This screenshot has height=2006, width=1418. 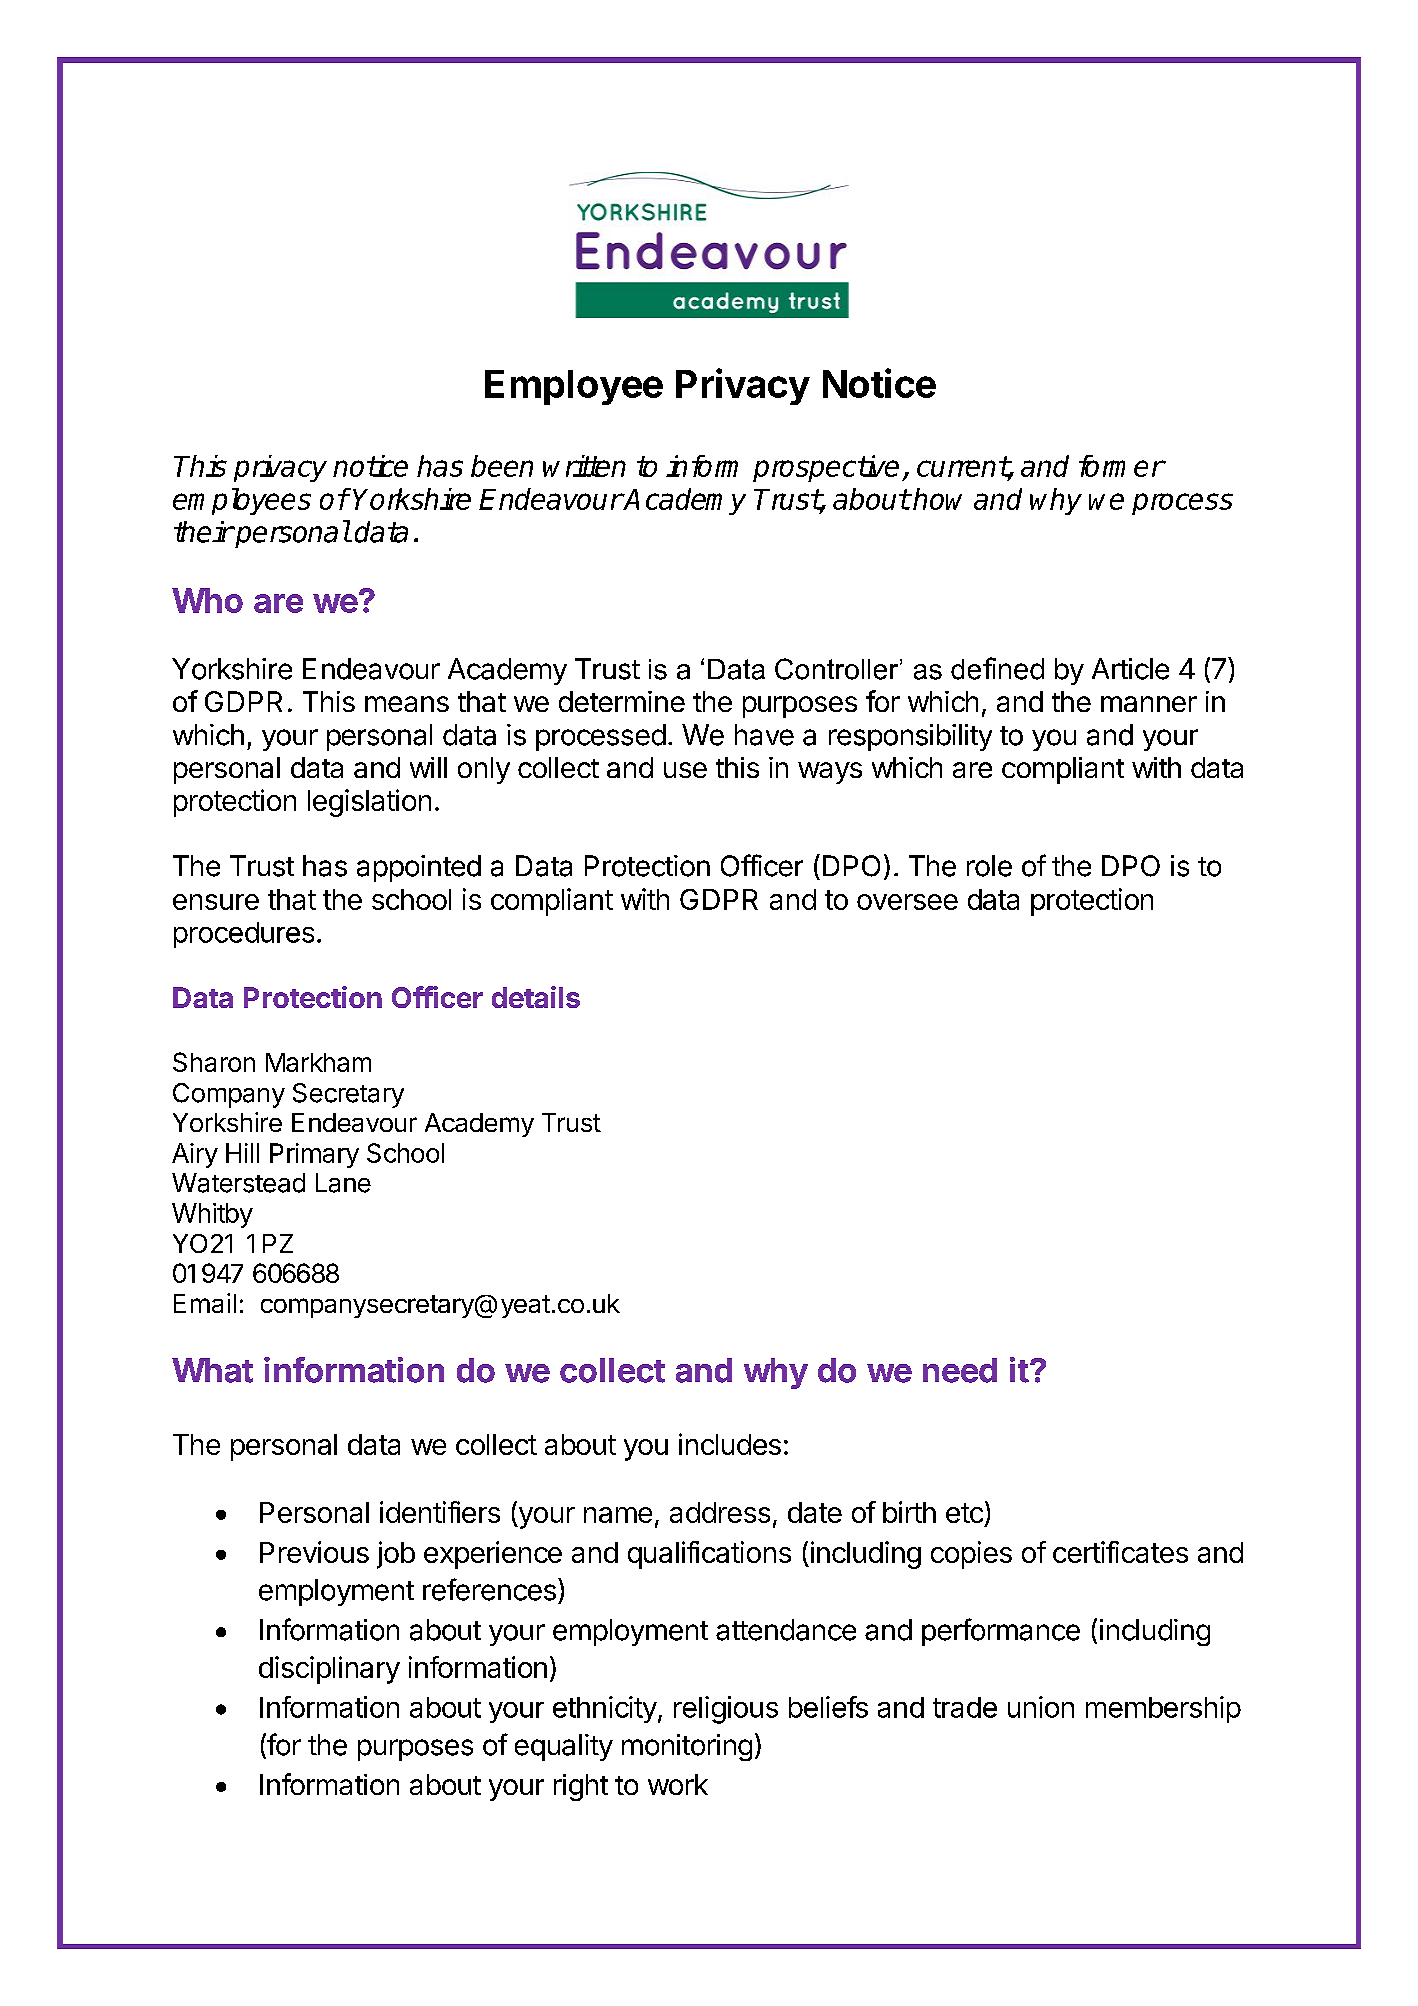 What do you see at coordinates (685, 770) in the screenshot?
I see `use` at bounding box center [685, 770].
